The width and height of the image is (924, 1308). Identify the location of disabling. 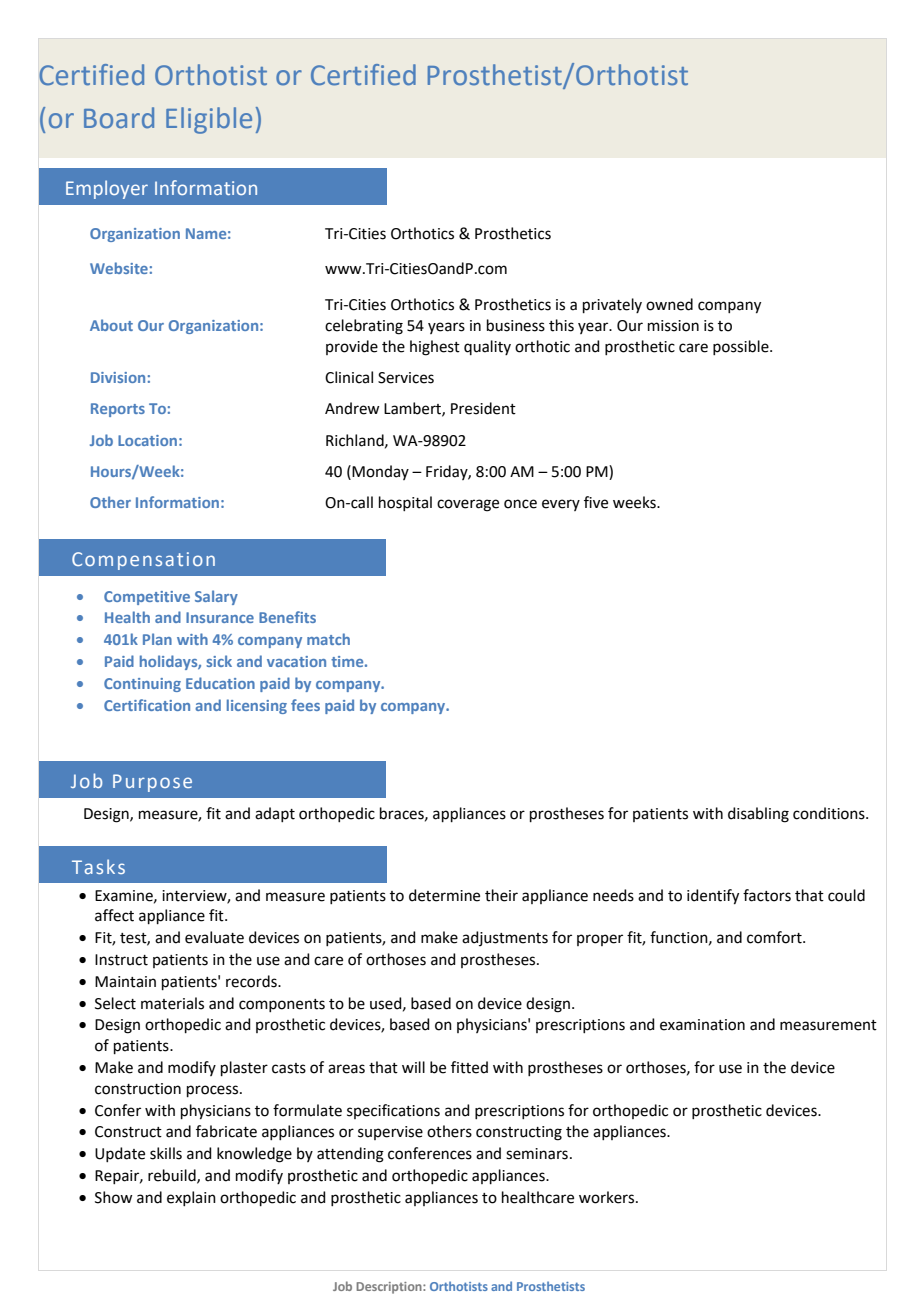
(758, 815).
